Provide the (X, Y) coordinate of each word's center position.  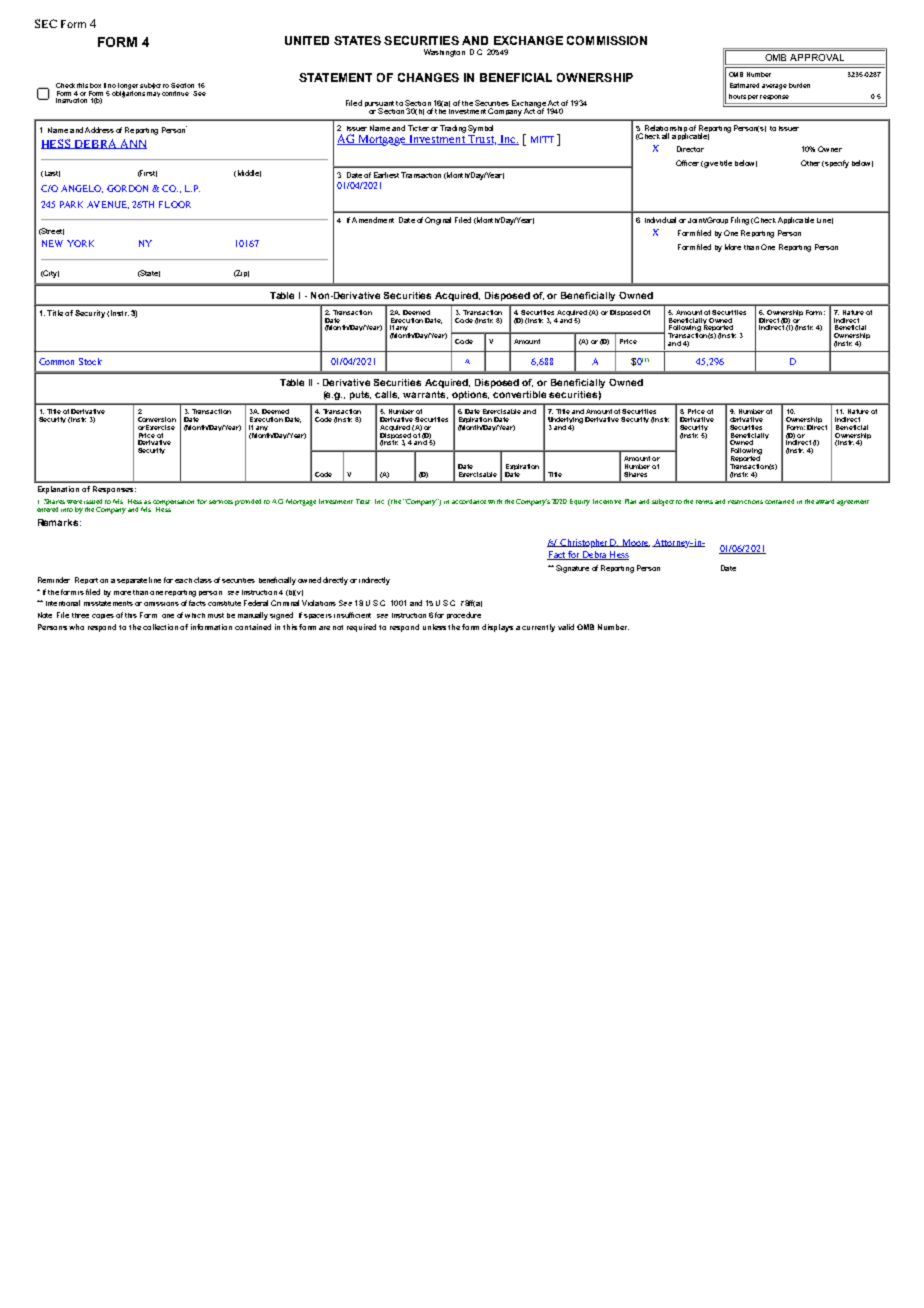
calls (387, 395)
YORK (80, 243)
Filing (740, 221)
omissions (161, 604)
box (95, 85)
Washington (444, 53)
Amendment (373, 220)
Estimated (744, 85)
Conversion (157, 419)
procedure (464, 615)
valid (566, 627)
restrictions (745, 502)
